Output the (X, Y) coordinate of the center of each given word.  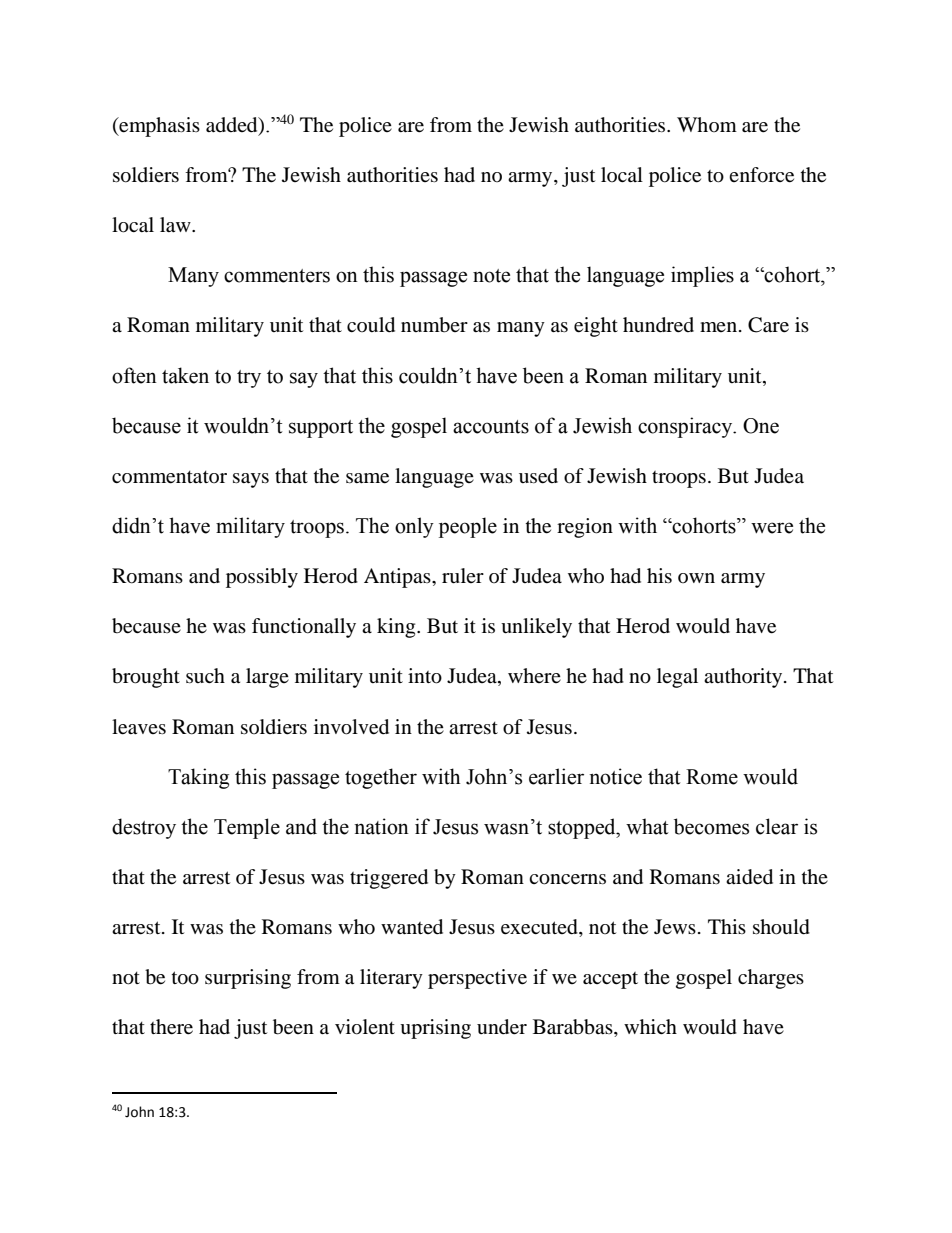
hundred (658, 325)
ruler (463, 576)
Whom (707, 124)
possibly (262, 578)
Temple (247, 828)
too (185, 978)
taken (185, 375)
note (491, 276)
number (434, 325)
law (176, 225)
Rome (712, 777)
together (381, 778)
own (696, 578)
